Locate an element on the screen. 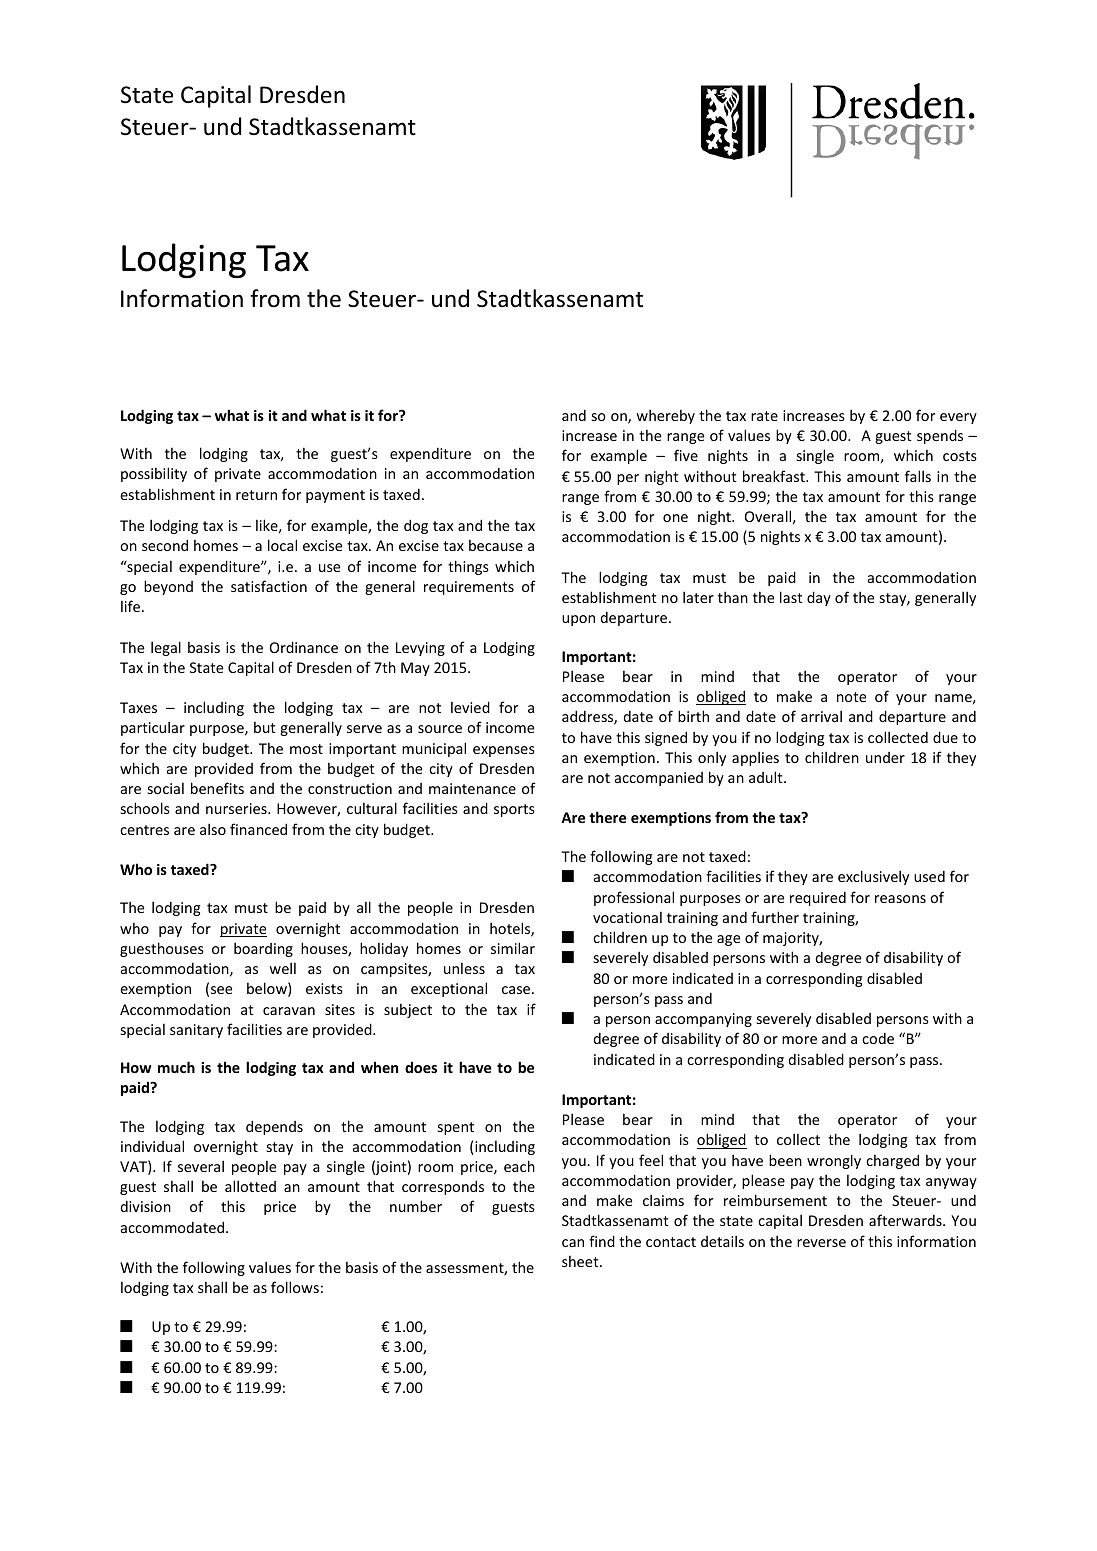 This screenshot has height=1551, width=1097. follows is located at coordinates (295, 1287).
